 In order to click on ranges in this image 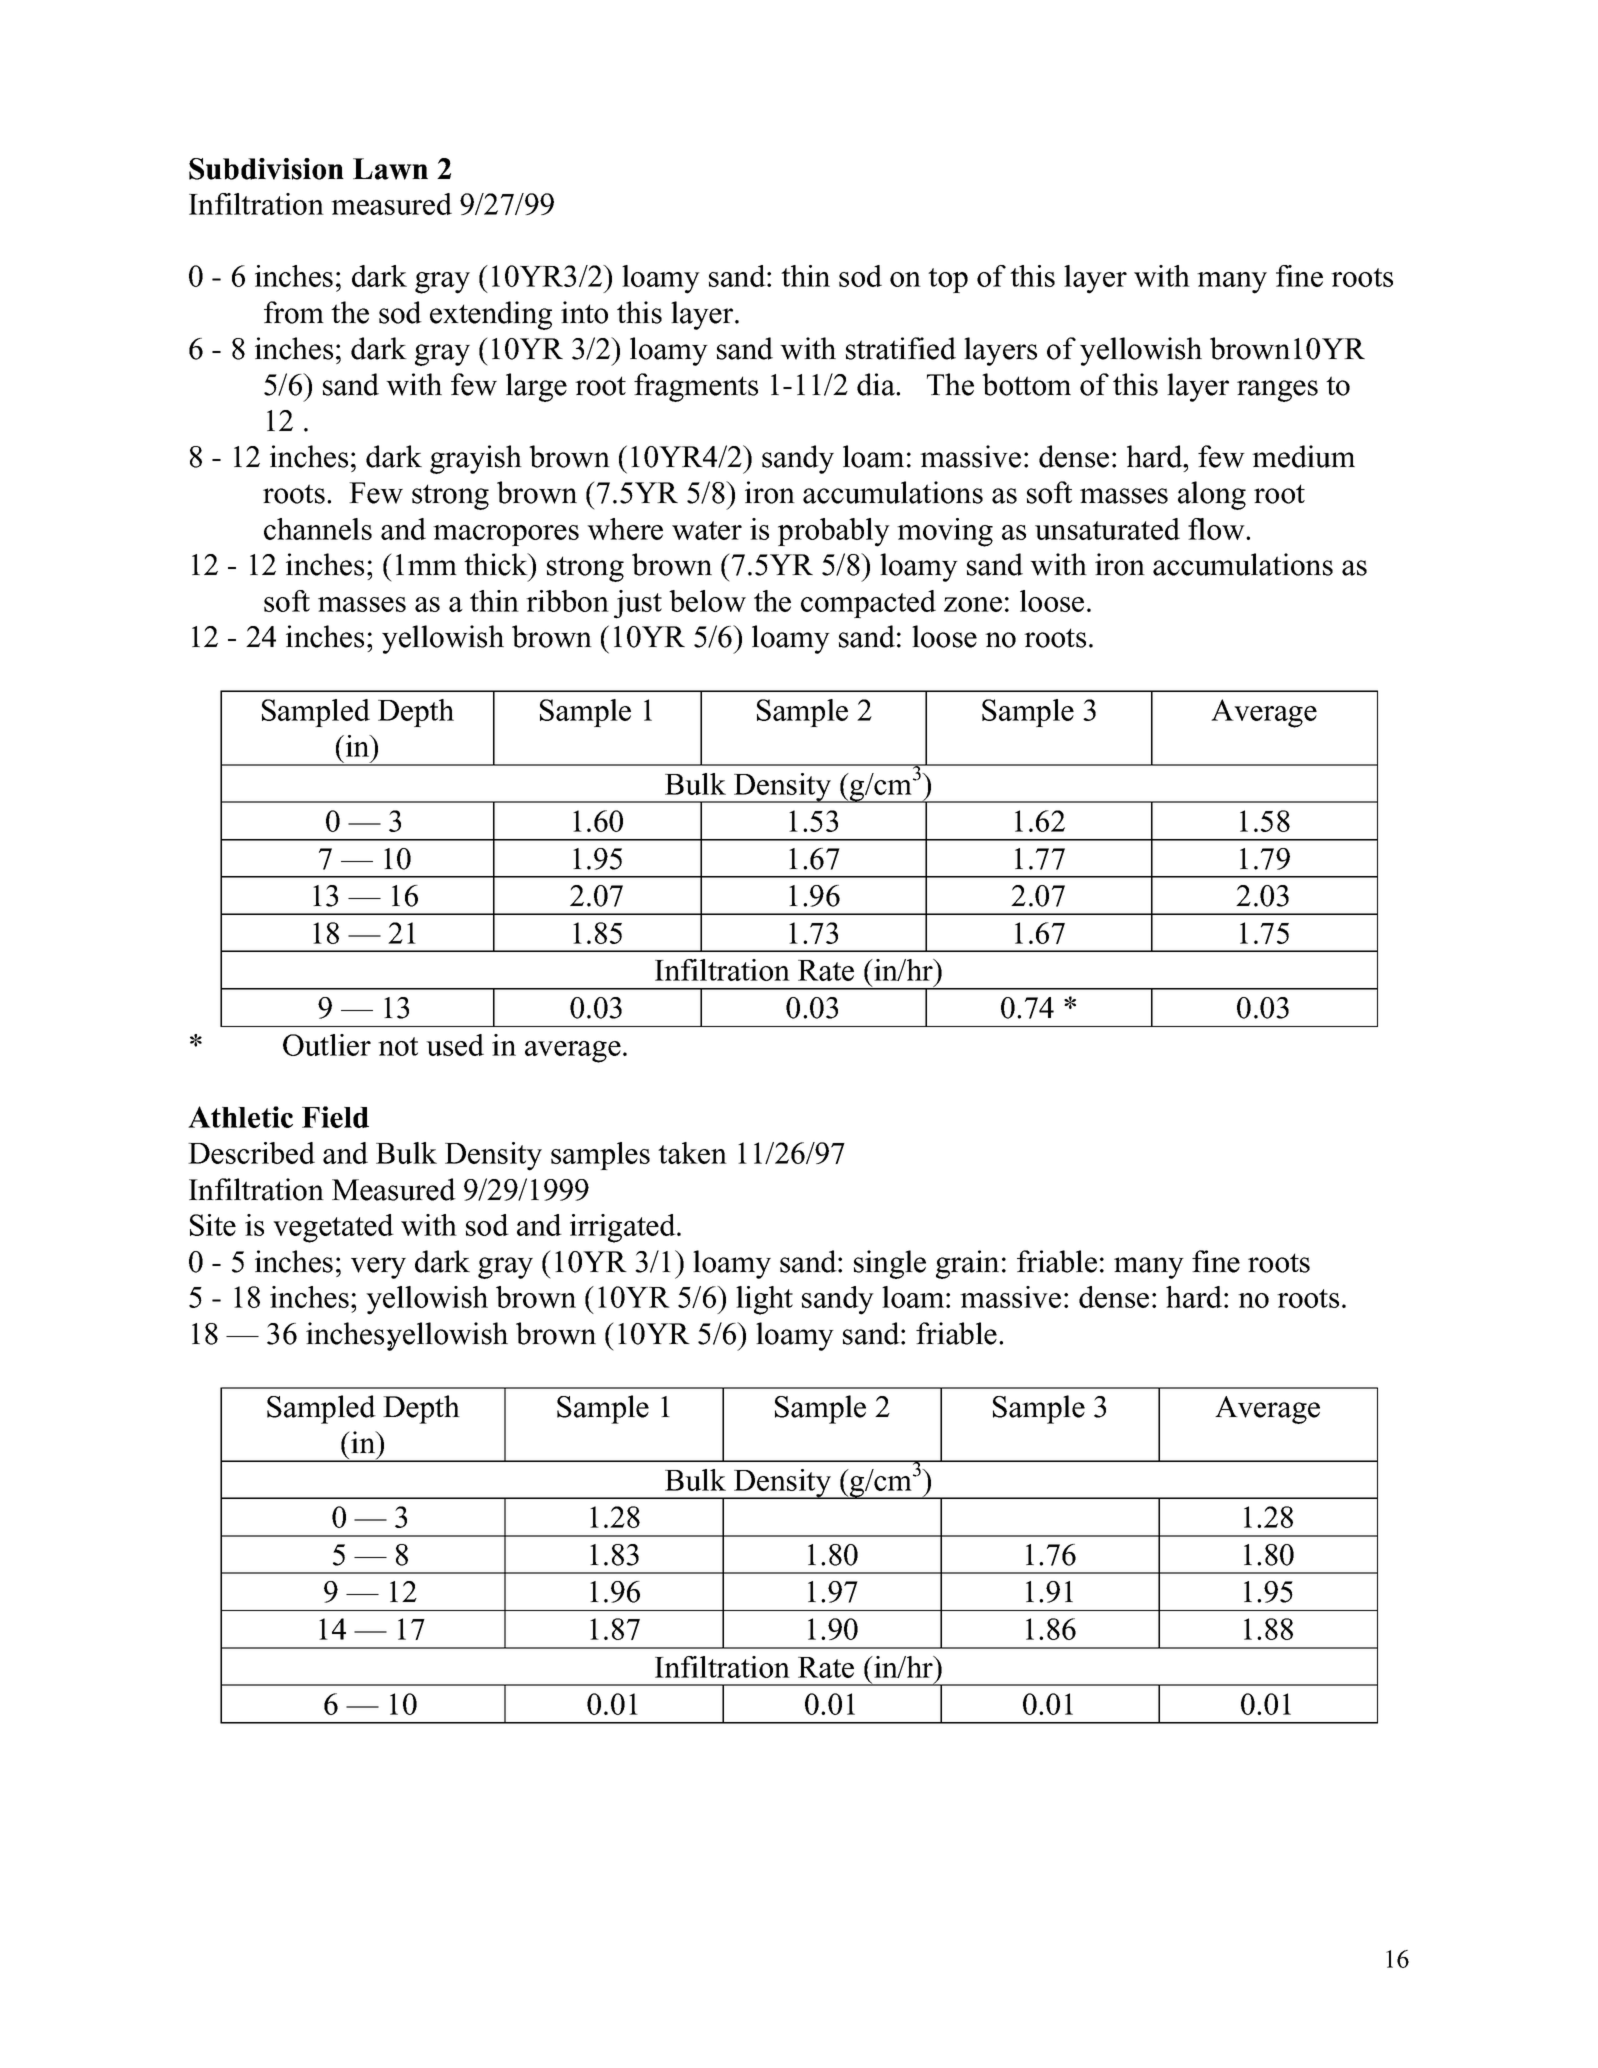, I will do `click(1277, 391)`.
